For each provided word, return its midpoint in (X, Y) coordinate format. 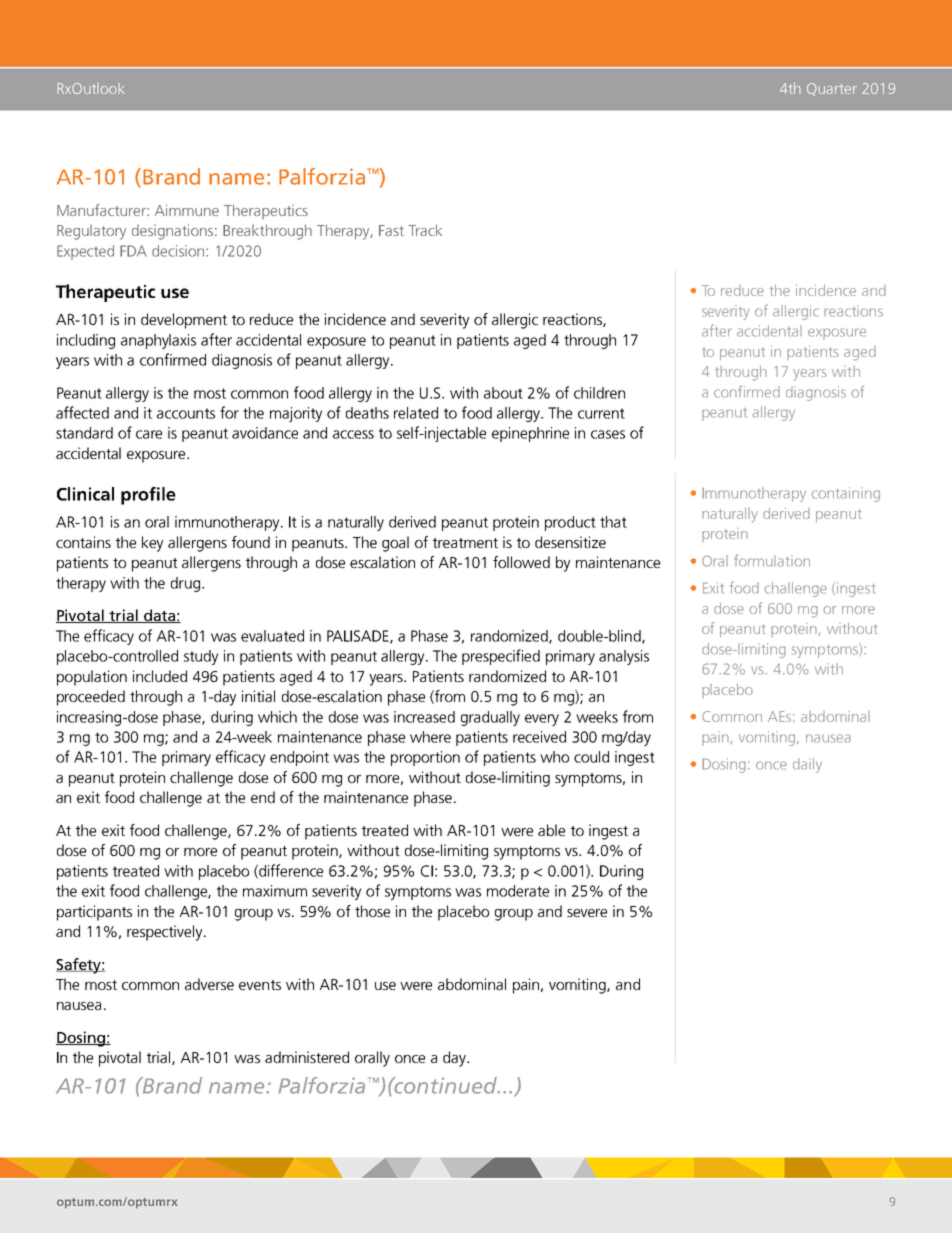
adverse (209, 984)
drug (187, 584)
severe (587, 913)
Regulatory (91, 232)
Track (425, 230)
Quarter (832, 89)
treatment (465, 543)
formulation (772, 560)
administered (307, 1057)
